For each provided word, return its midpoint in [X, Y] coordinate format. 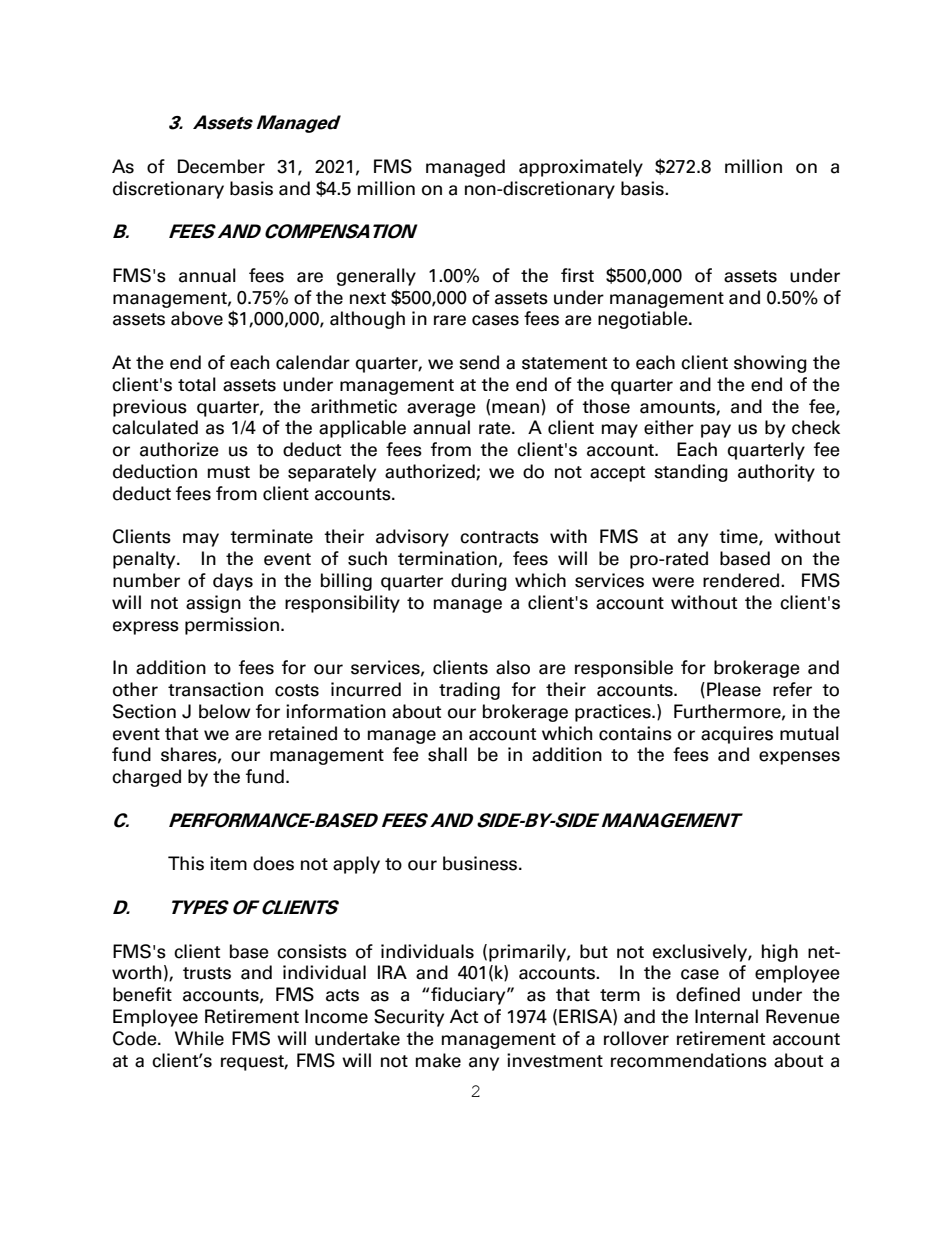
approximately [581, 168]
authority [776, 473]
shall [447, 754]
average [441, 410]
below [225, 711]
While [199, 1038]
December [221, 166]
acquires [737, 735]
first [577, 275]
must [229, 472]
